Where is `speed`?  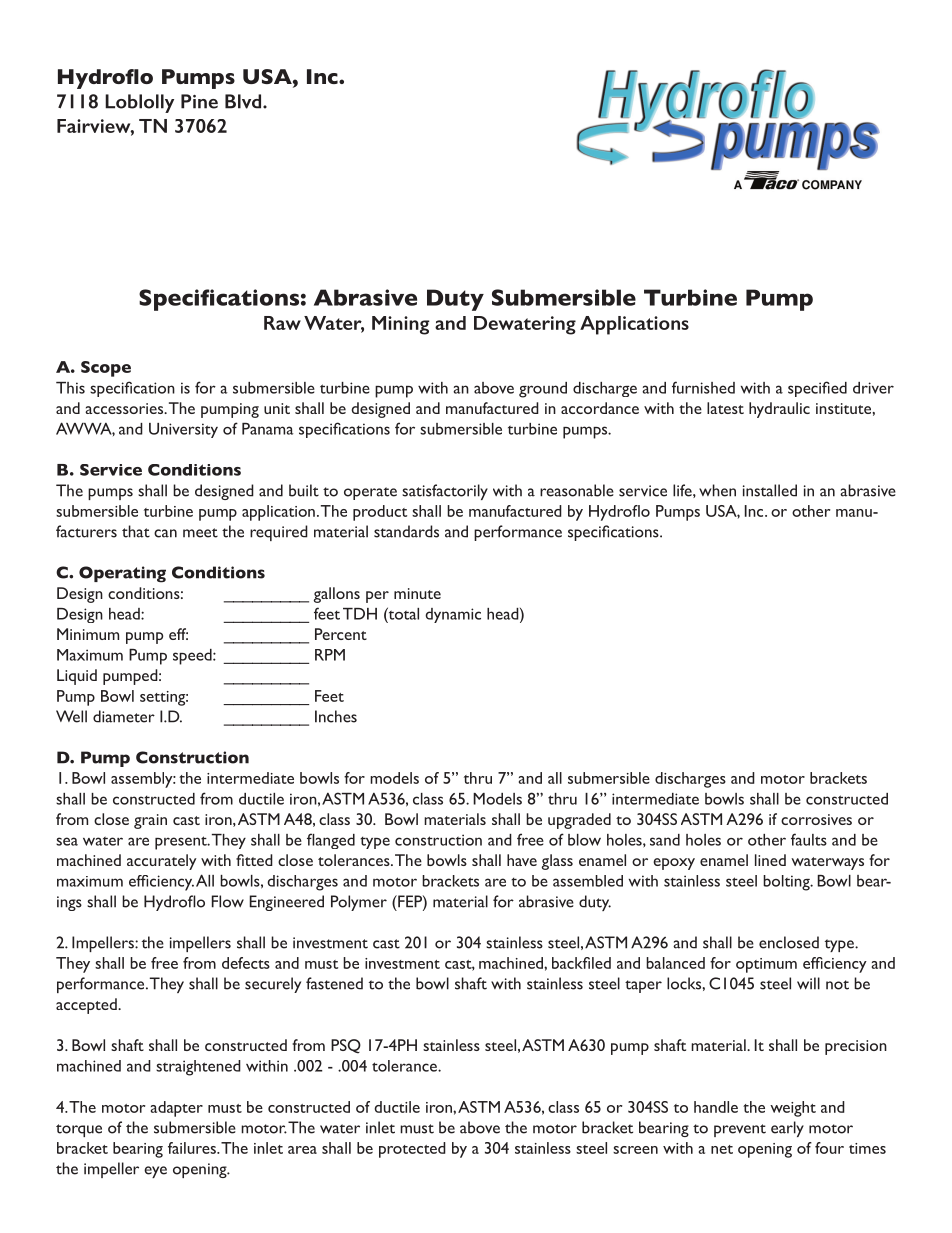
speed is located at coordinates (193, 657).
